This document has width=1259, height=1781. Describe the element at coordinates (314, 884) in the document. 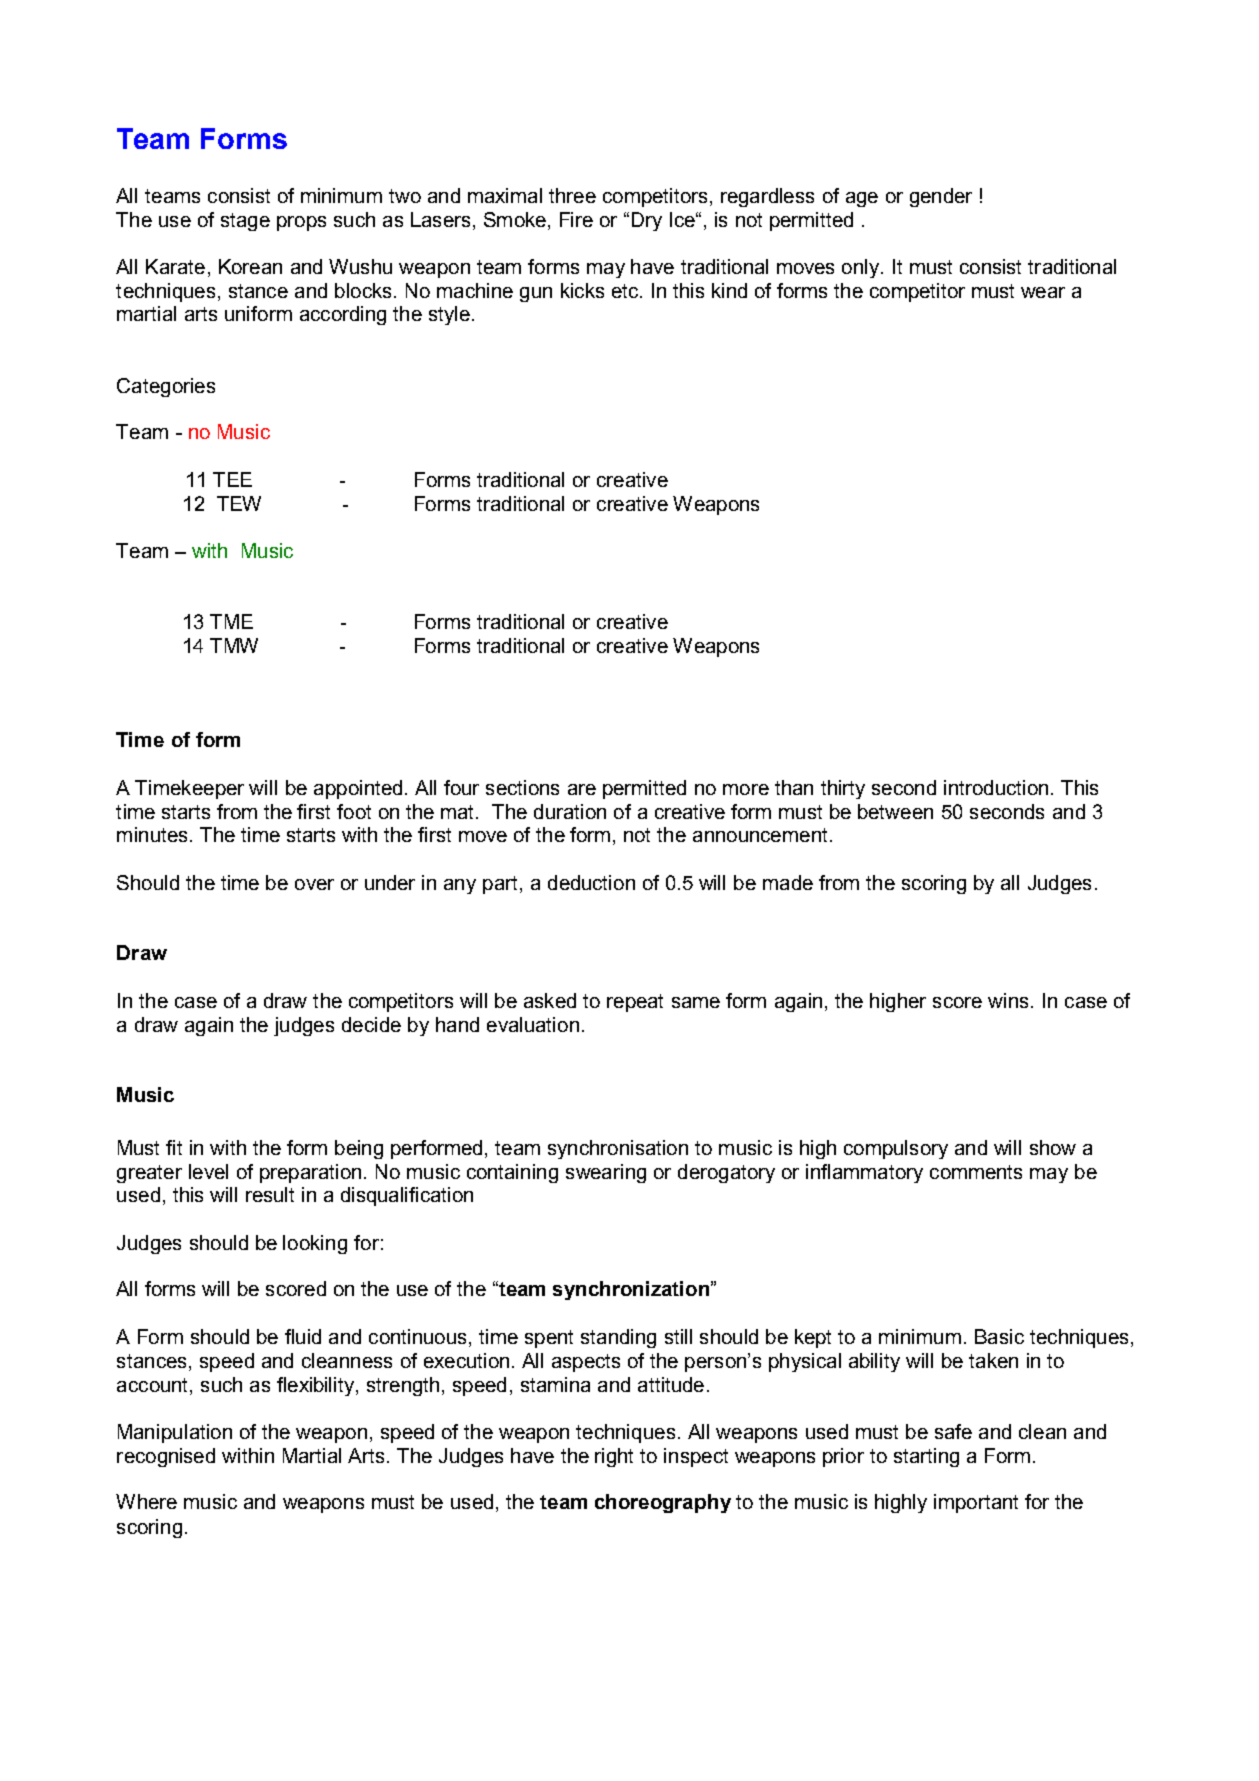

I see `over` at that location.
